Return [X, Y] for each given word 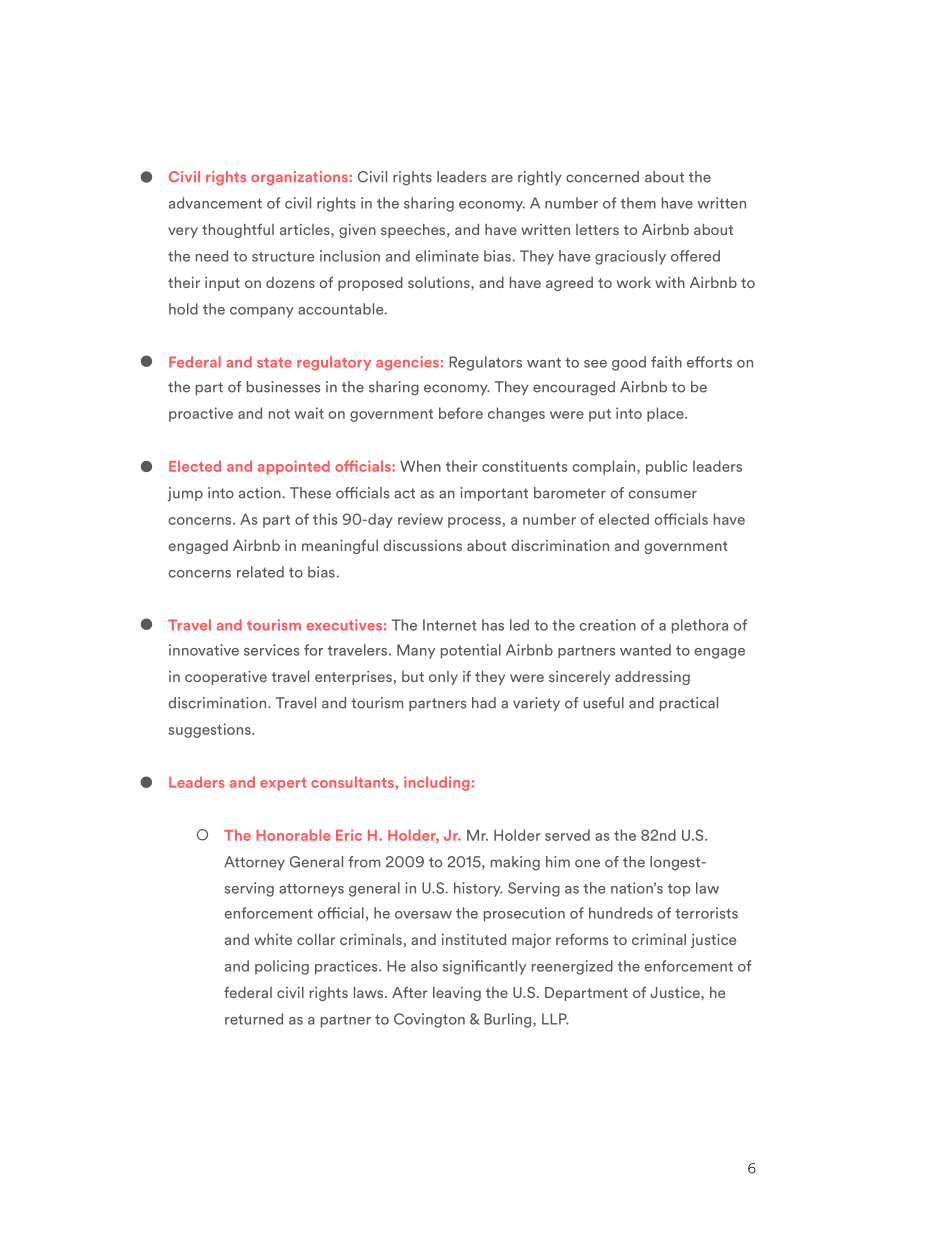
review [420, 519]
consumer [662, 494]
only [443, 678]
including [437, 783]
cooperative [226, 678]
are [502, 178]
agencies [407, 363]
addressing [652, 678]
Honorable [293, 835]
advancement [215, 203]
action [260, 493]
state [274, 363]
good [629, 363]
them [638, 203]
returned [254, 1019]
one [587, 863]
